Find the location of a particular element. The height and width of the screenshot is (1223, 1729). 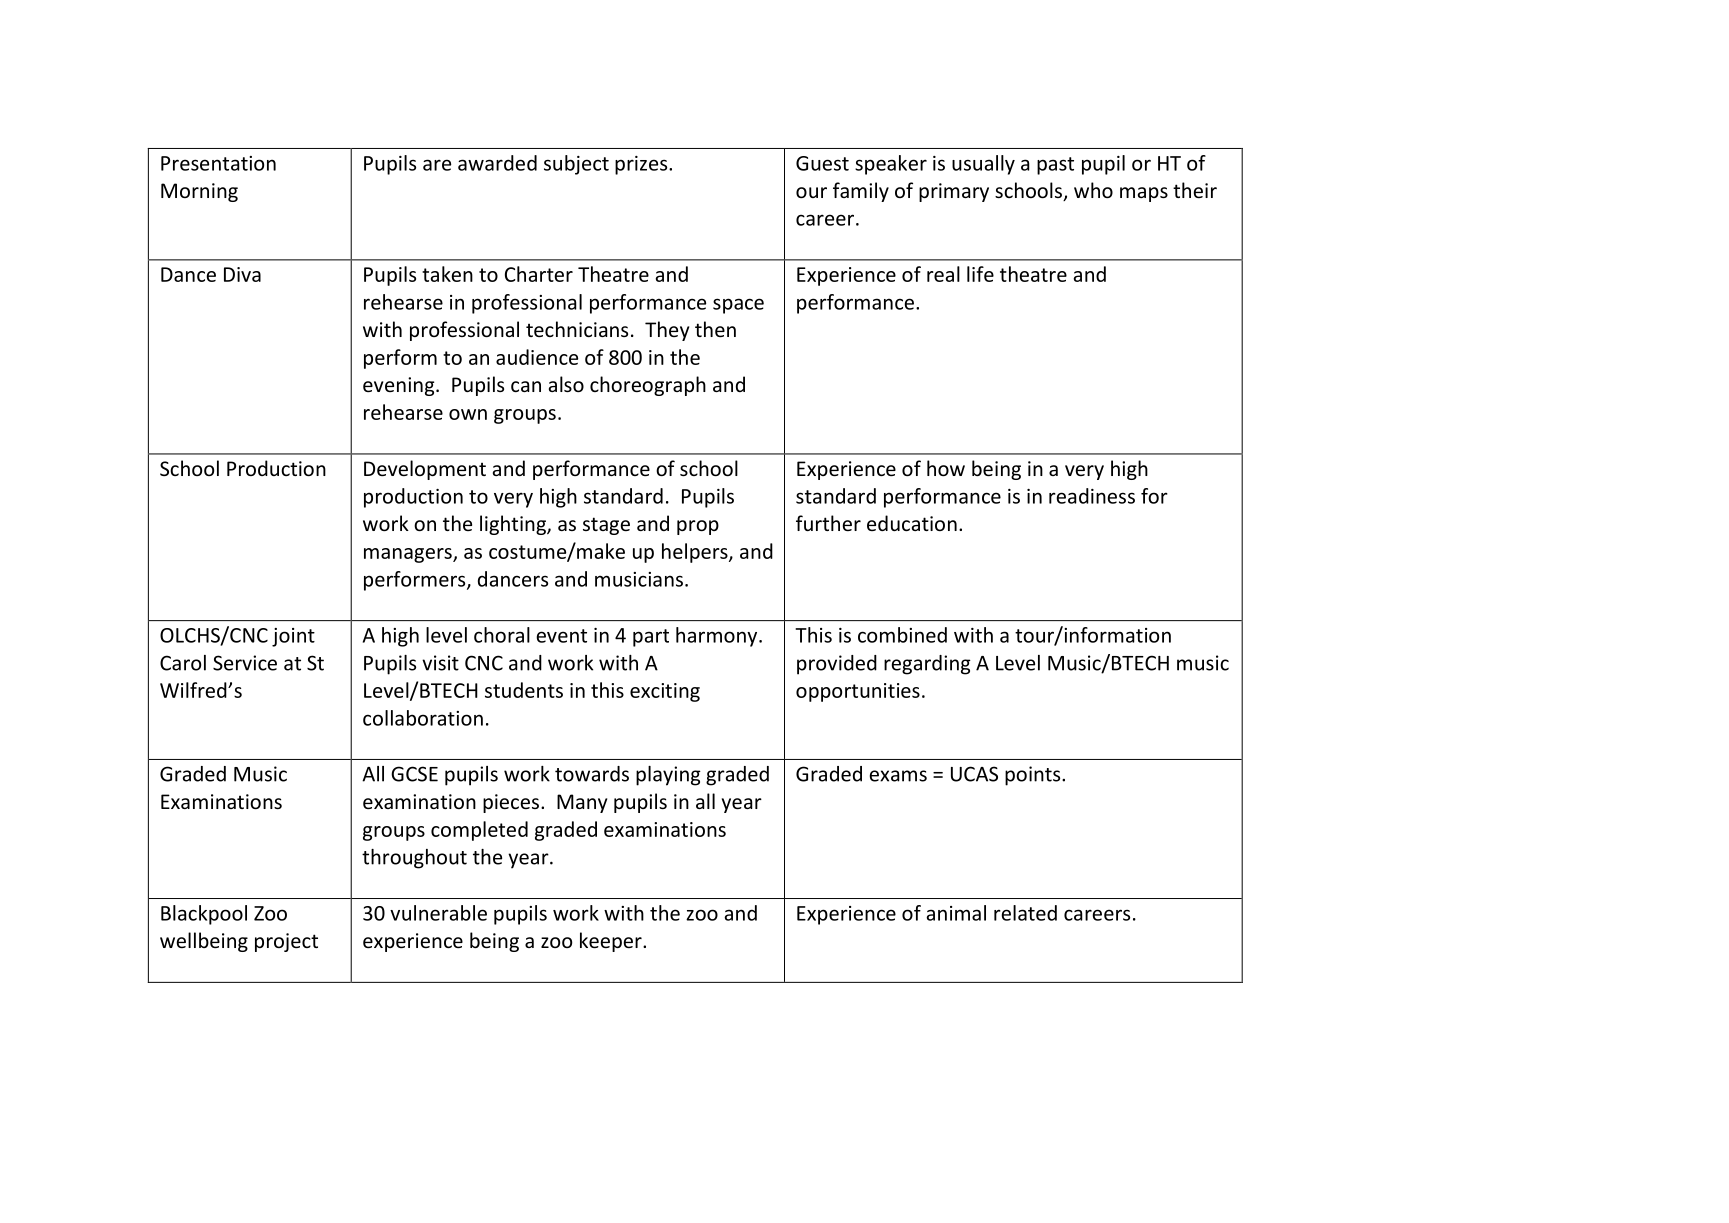

readiness is located at coordinates (1092, 496).
